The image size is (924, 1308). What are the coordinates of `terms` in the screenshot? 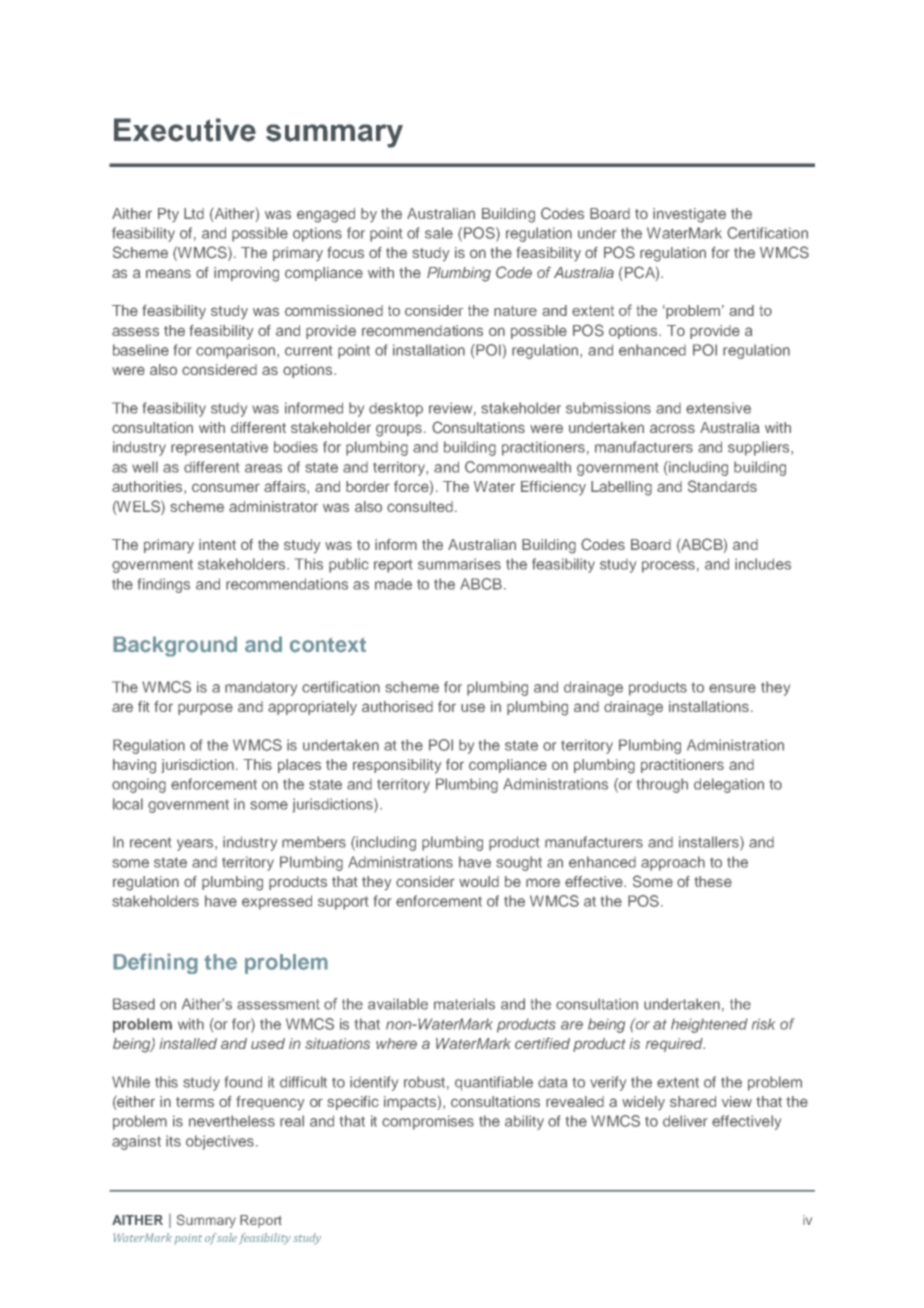 It's located at (195, 1102).
